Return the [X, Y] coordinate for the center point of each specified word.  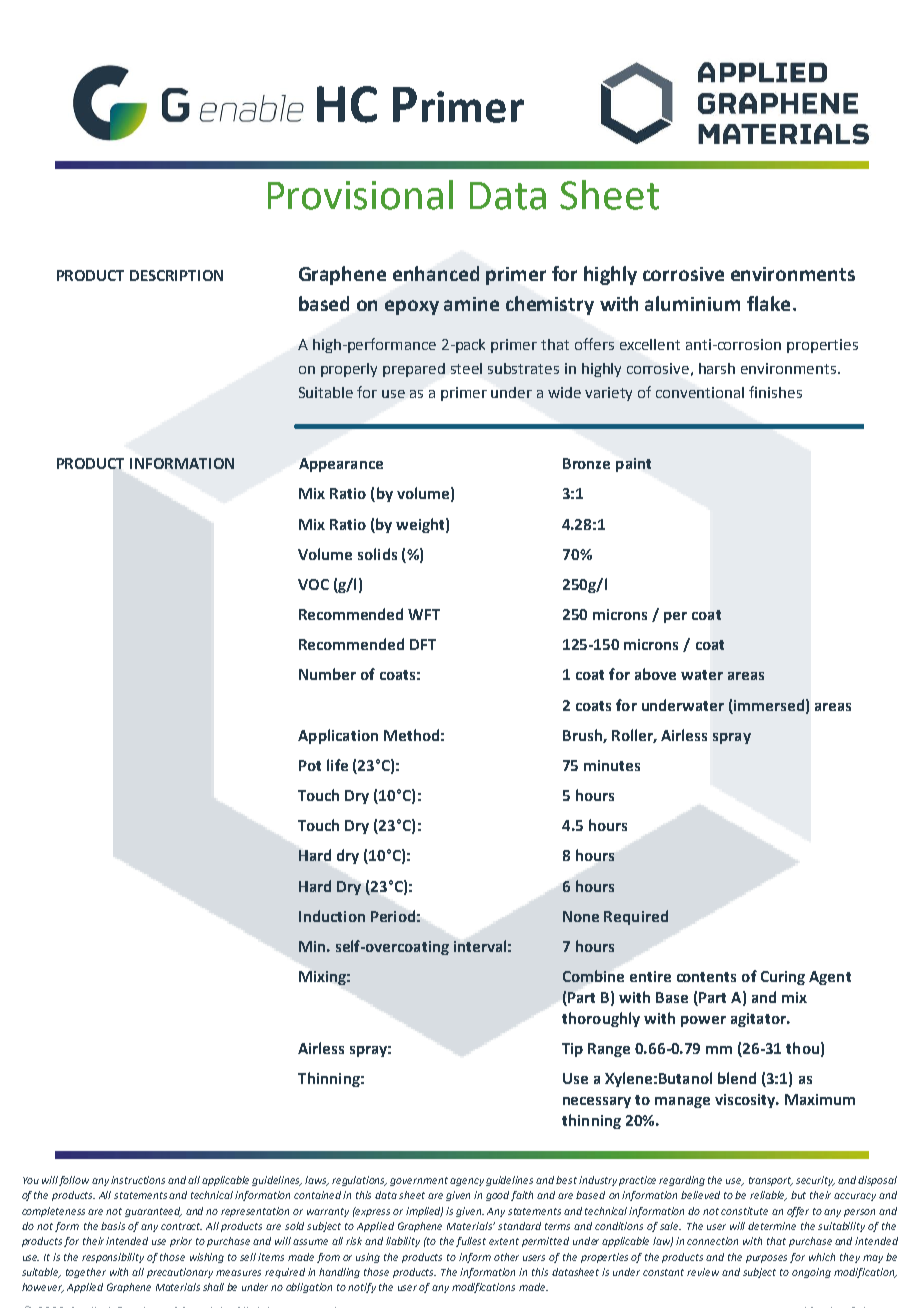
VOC [313, 584]
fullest [471, 1242]
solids [377, 554]
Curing [783, 978]
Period [393, 916]
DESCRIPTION [176, 275]
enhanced [436, 273]
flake [768, 303]
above [655, 674]
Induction [332, 916]
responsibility [113, 1258]
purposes [766, 1259]
